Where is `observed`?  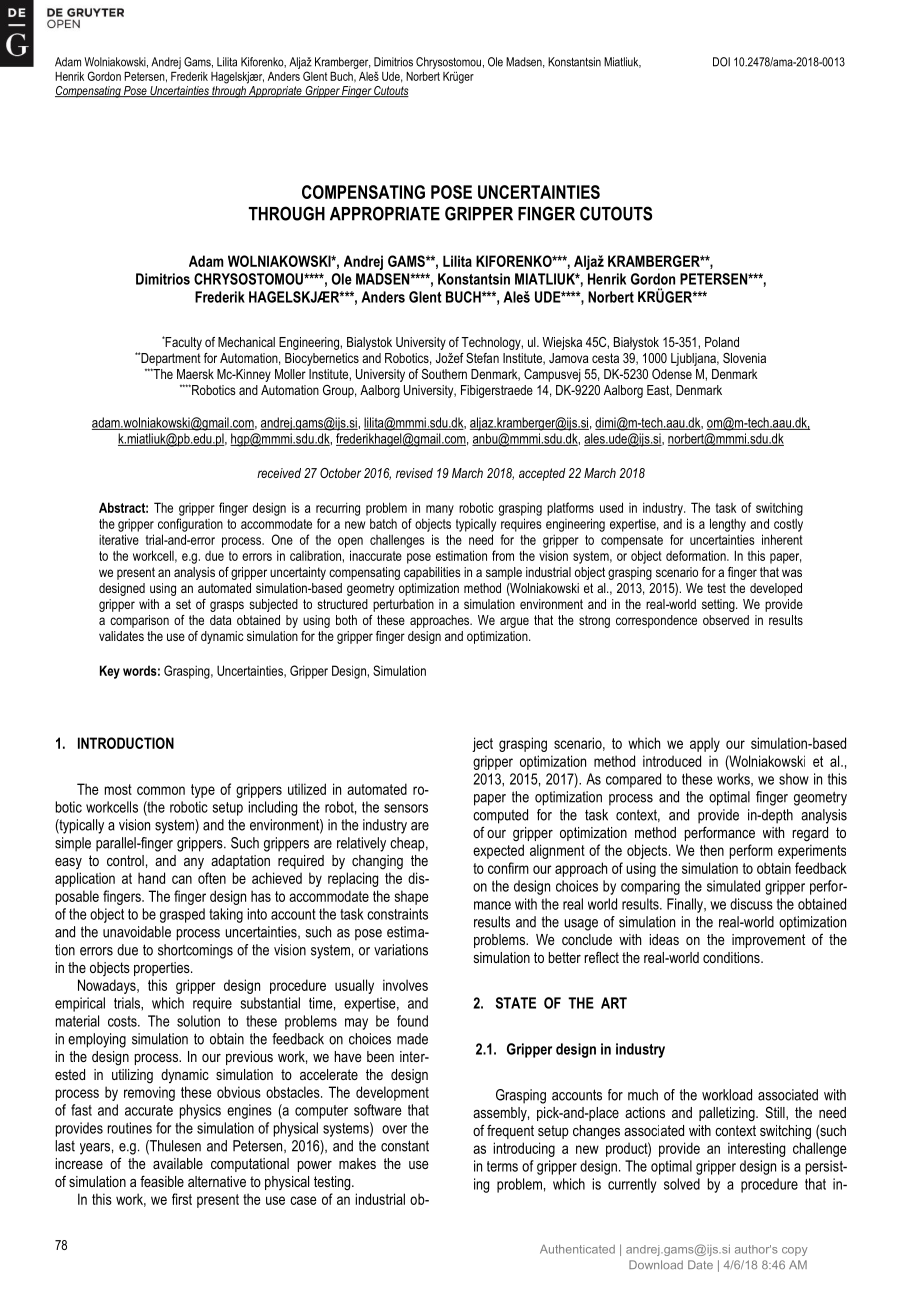
observed is located at coordinates (726, 620).
